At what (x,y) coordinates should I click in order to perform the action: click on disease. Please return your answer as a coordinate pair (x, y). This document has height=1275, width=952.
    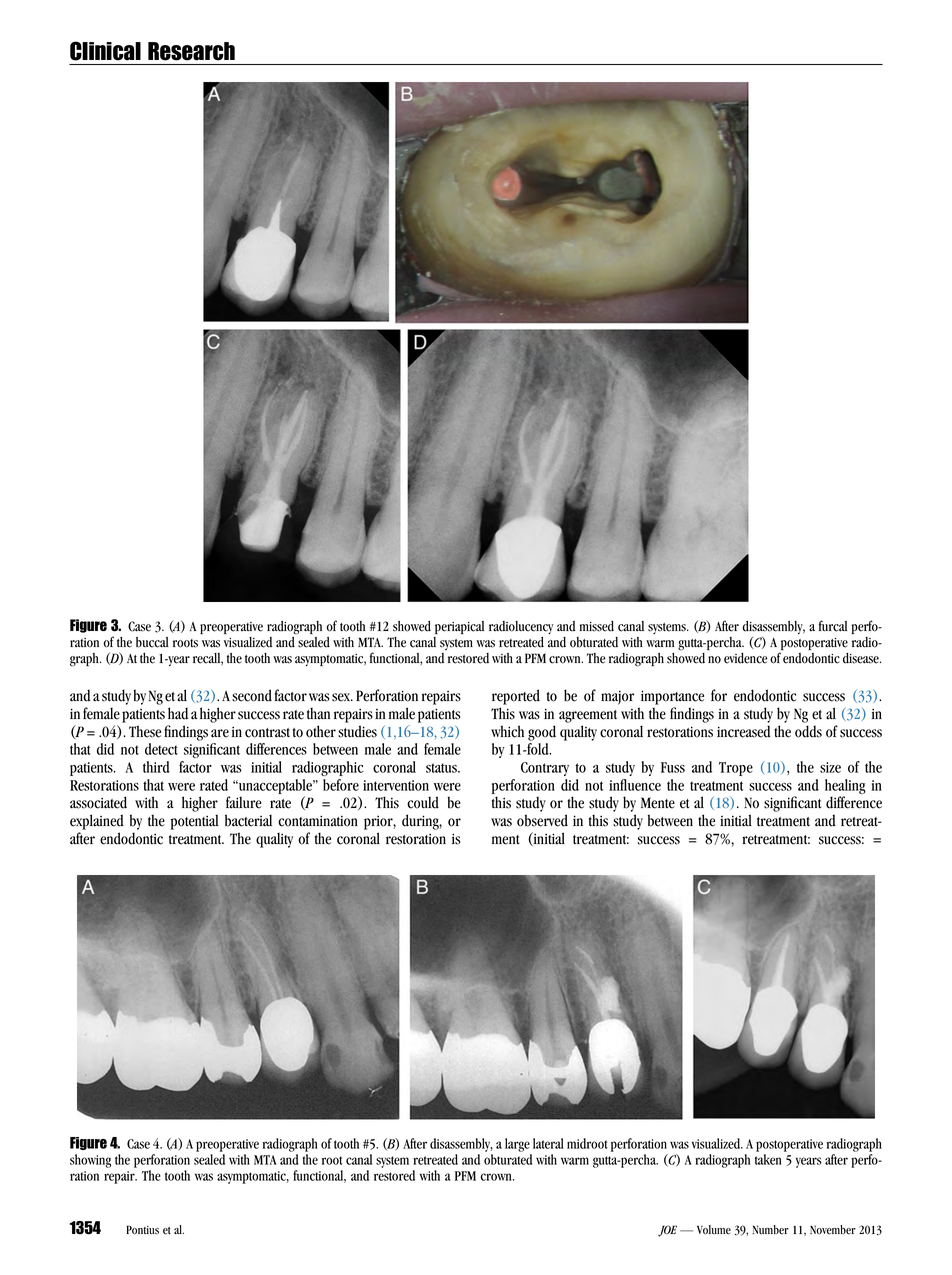
    Looking at the image, I should click on (862, 658).
